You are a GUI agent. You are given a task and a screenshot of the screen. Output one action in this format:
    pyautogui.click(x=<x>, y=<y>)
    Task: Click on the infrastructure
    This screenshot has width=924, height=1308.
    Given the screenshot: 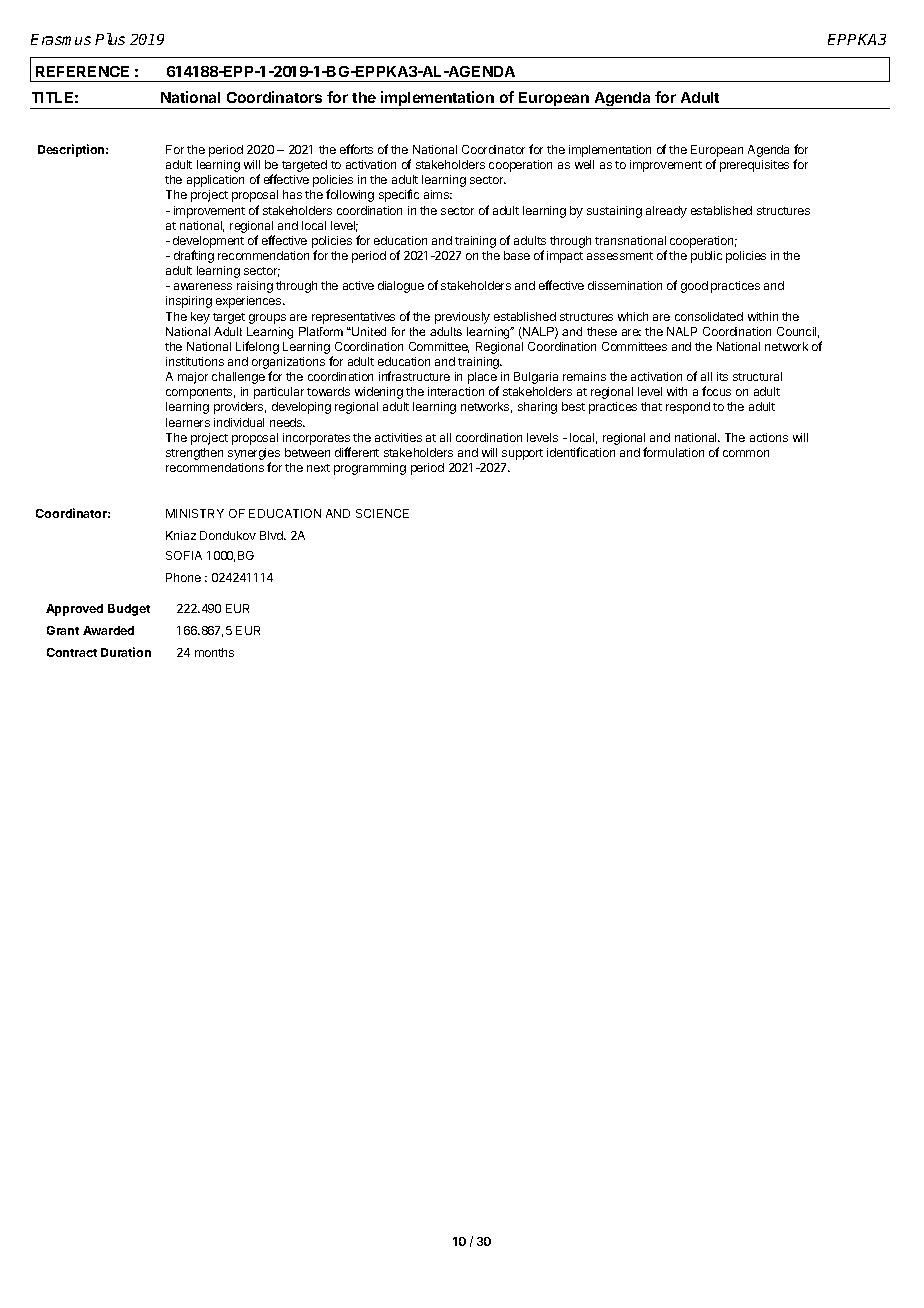 What is the action you would take?
    pyautogui.click(x=414, y=376)
